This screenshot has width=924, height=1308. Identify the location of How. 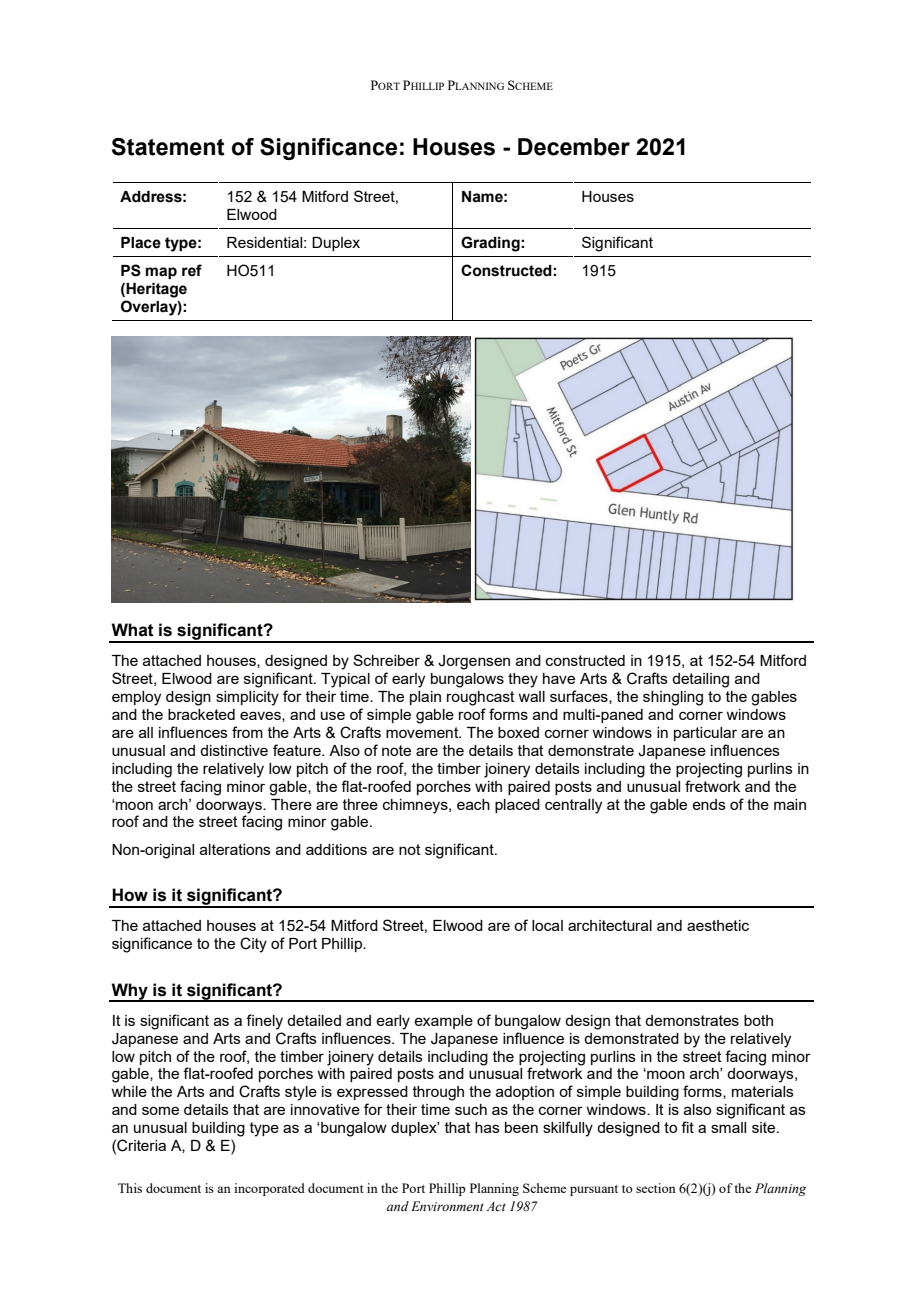
(130, 895).
